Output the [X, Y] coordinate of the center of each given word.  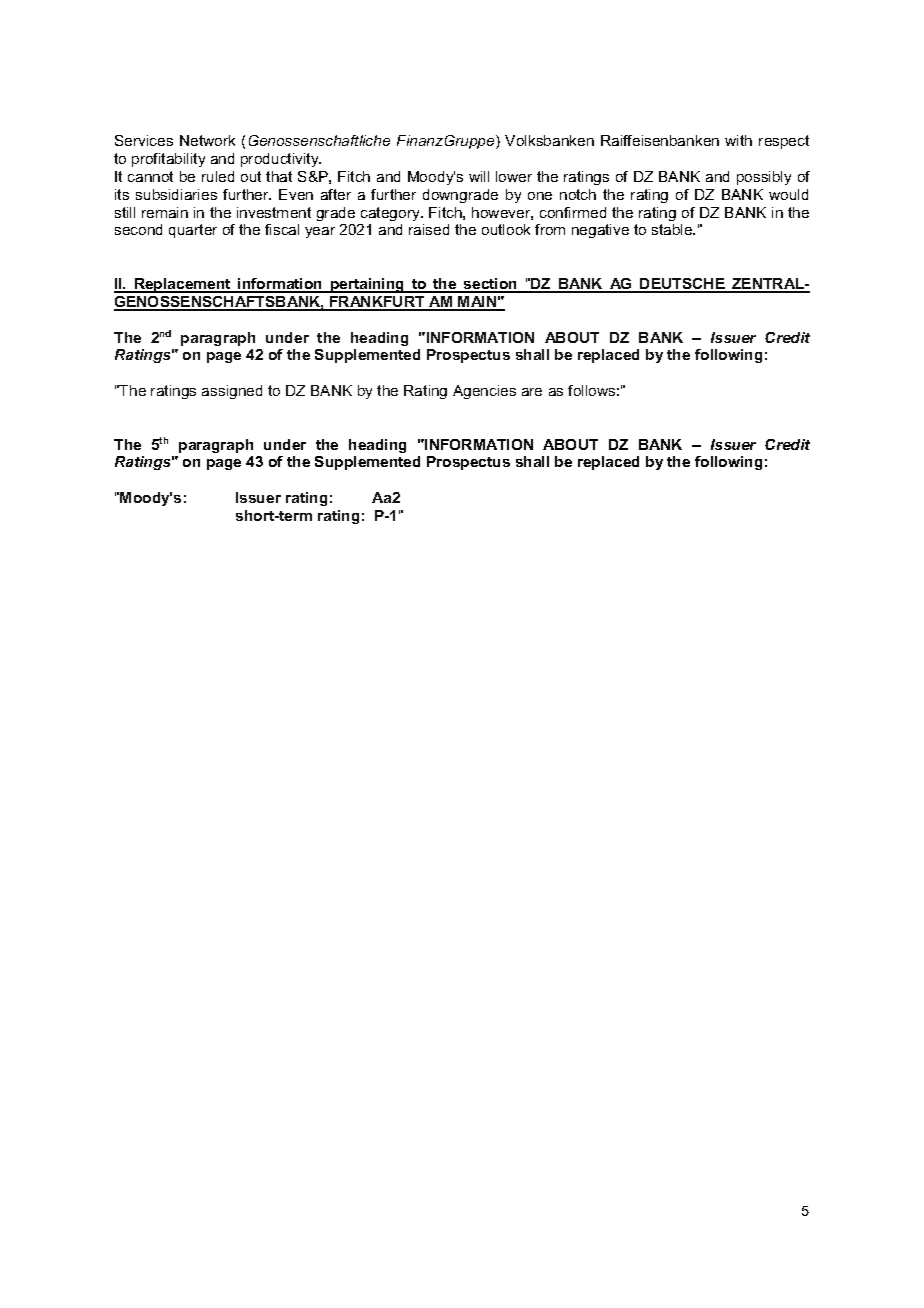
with [738, 140]
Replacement [183, 285]
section [491, 285]
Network [207, 140]
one [540, 196]
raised [429, 229]
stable [673, 229]
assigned [232, 392]
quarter [193, 231]
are [532, 392]
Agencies [484, 392]
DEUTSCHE [683, 285]
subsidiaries [176, 194]
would [788, 194]
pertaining [368, 285]
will [479, 176]
